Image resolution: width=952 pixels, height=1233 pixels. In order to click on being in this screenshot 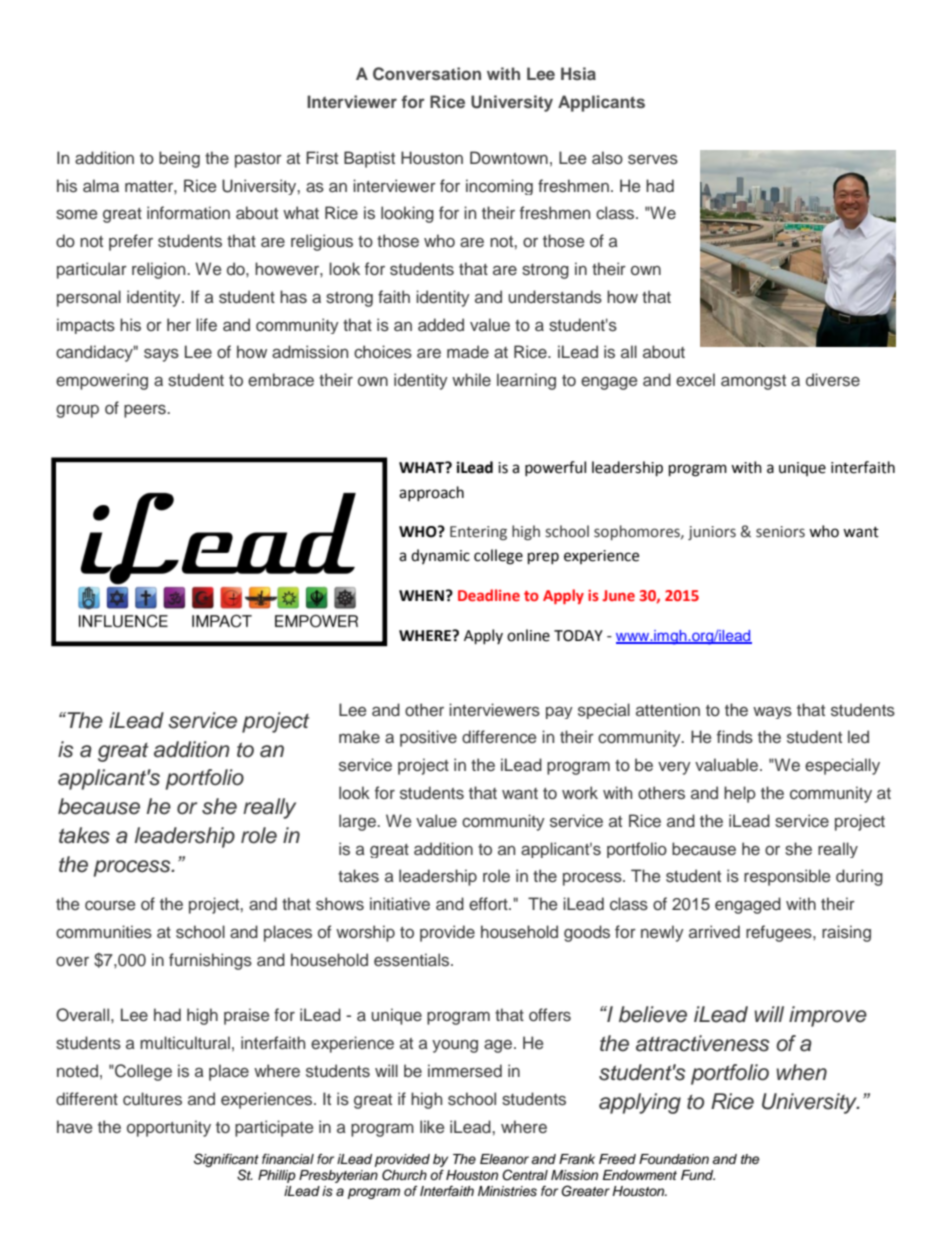, I will do `click(179, 159)`.
